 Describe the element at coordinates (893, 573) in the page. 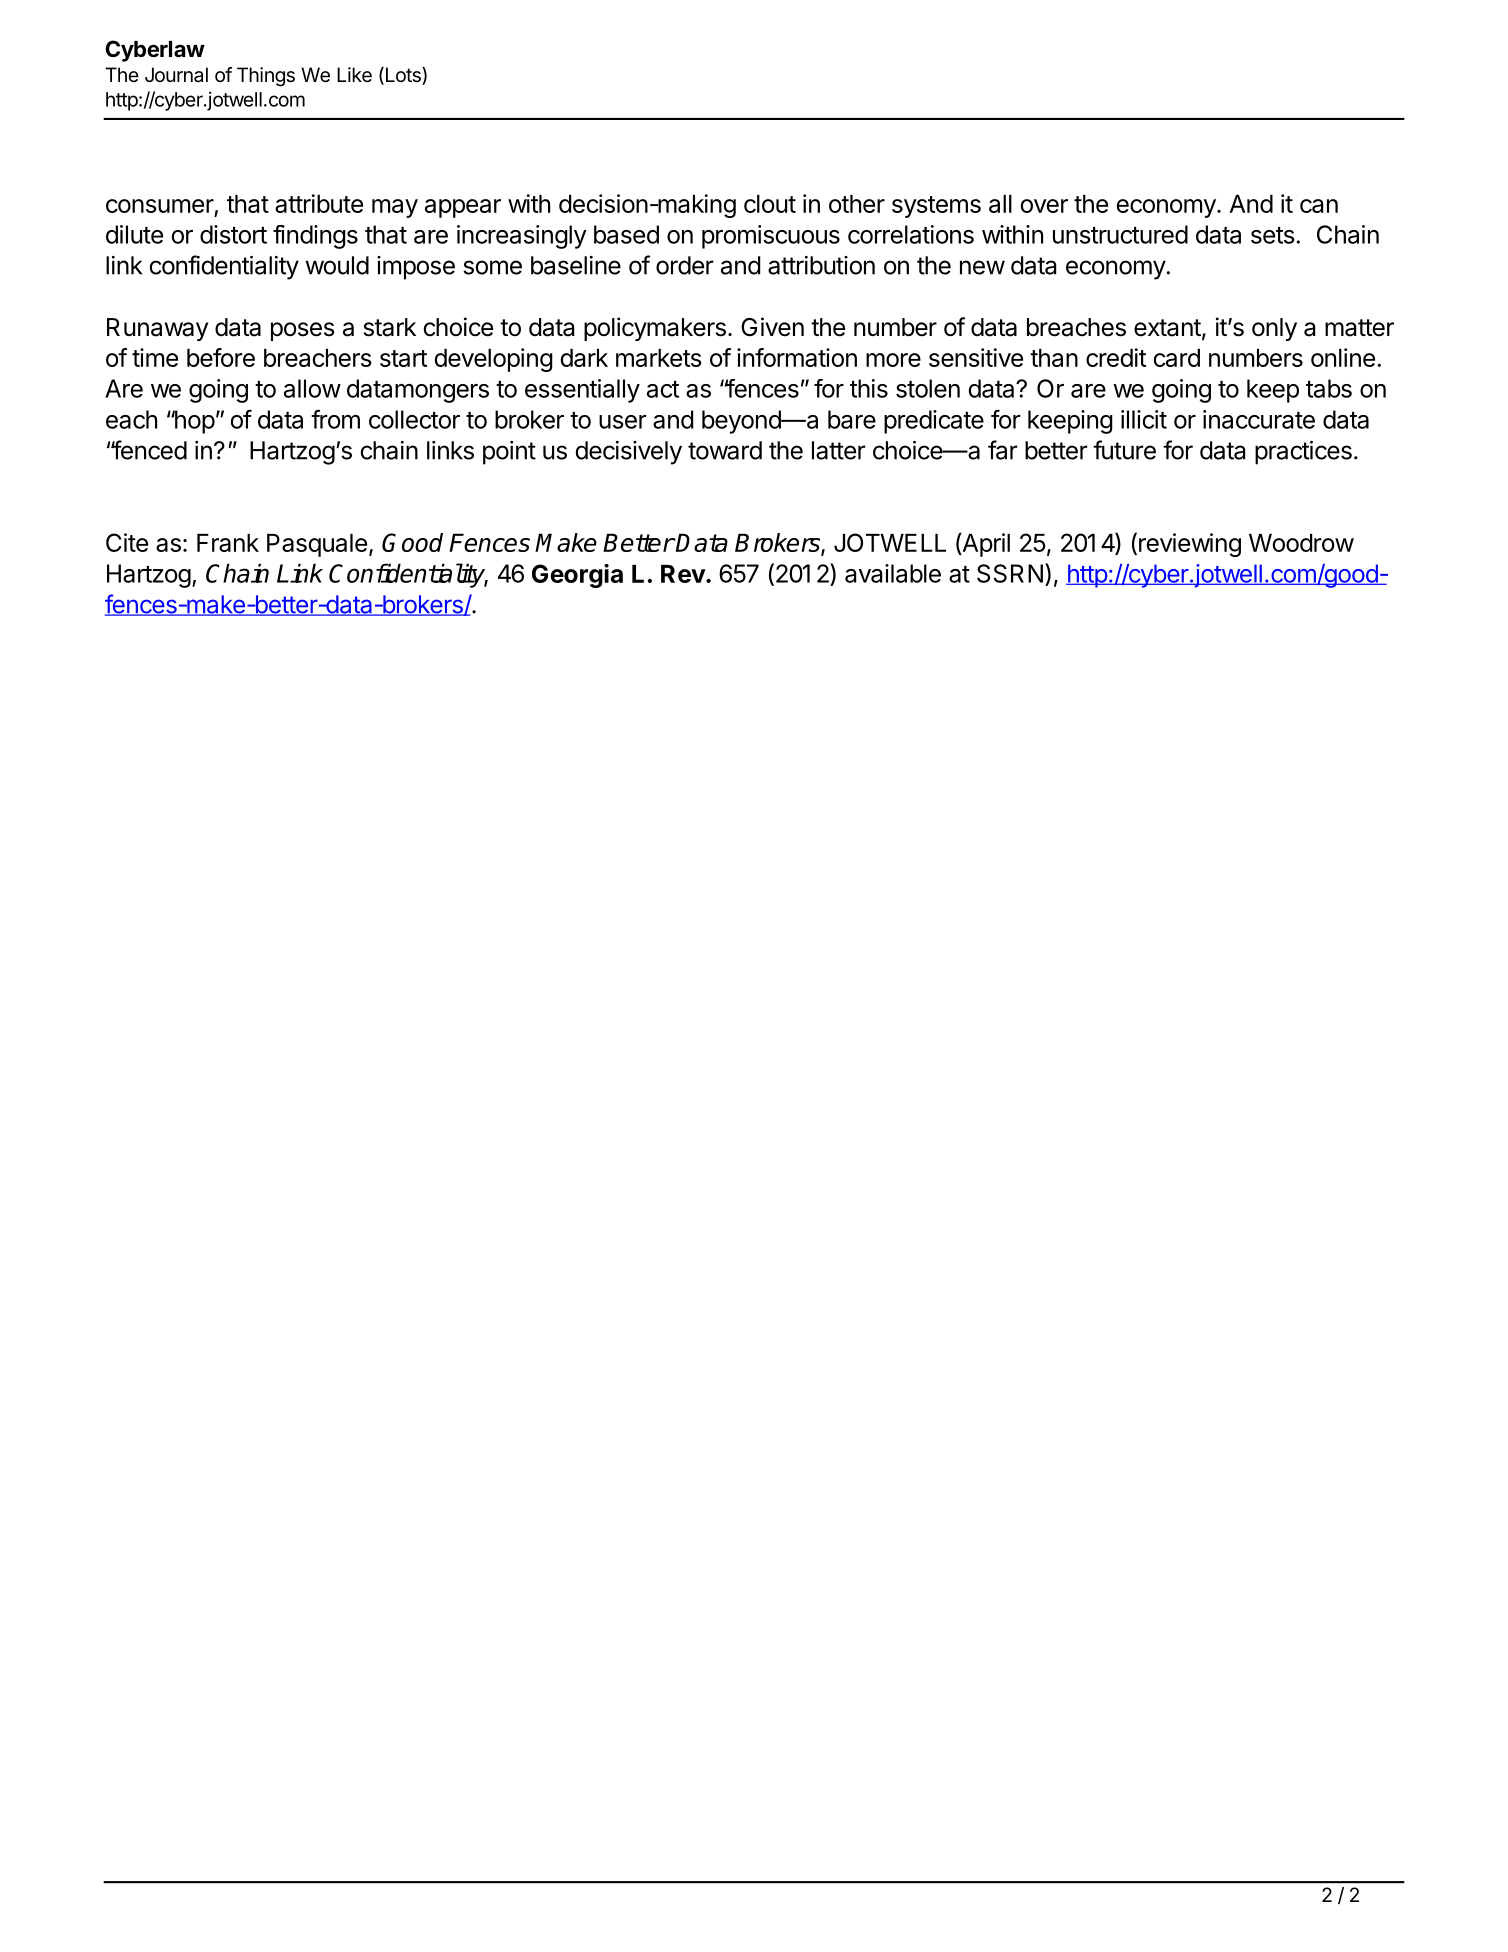

I see `available` at that location.
